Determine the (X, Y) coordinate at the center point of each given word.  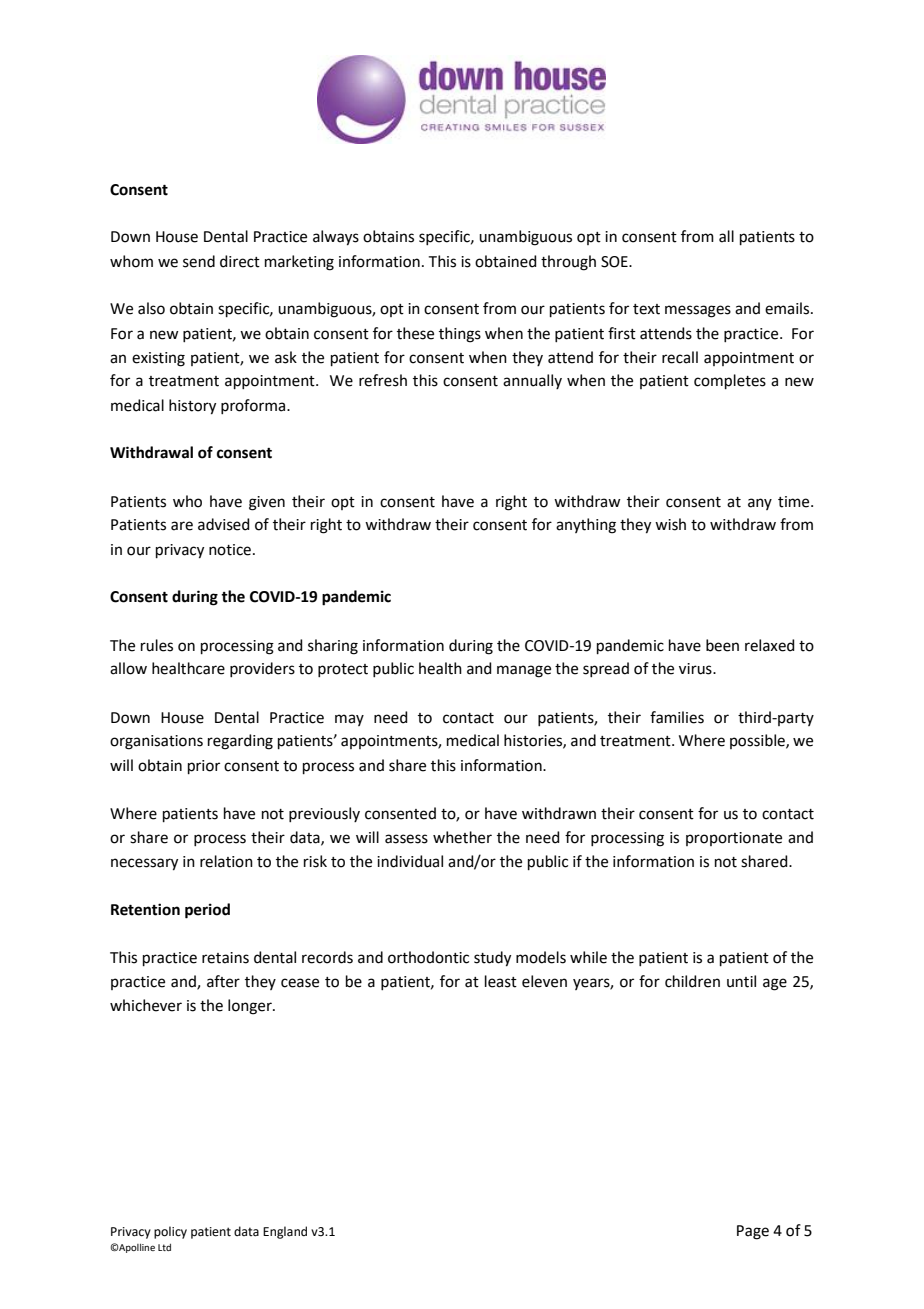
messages (698, 311)
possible (758, 741)
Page (753, 1232)
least (501, 981)
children (692, 981)
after (223, 981)
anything (586, 526)
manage (524, 671)
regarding (240, 742)
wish (670, 524)
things (460, 335)
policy (170, 1232)
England (285, 1232)
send (199, 261)
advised (224, 524)
